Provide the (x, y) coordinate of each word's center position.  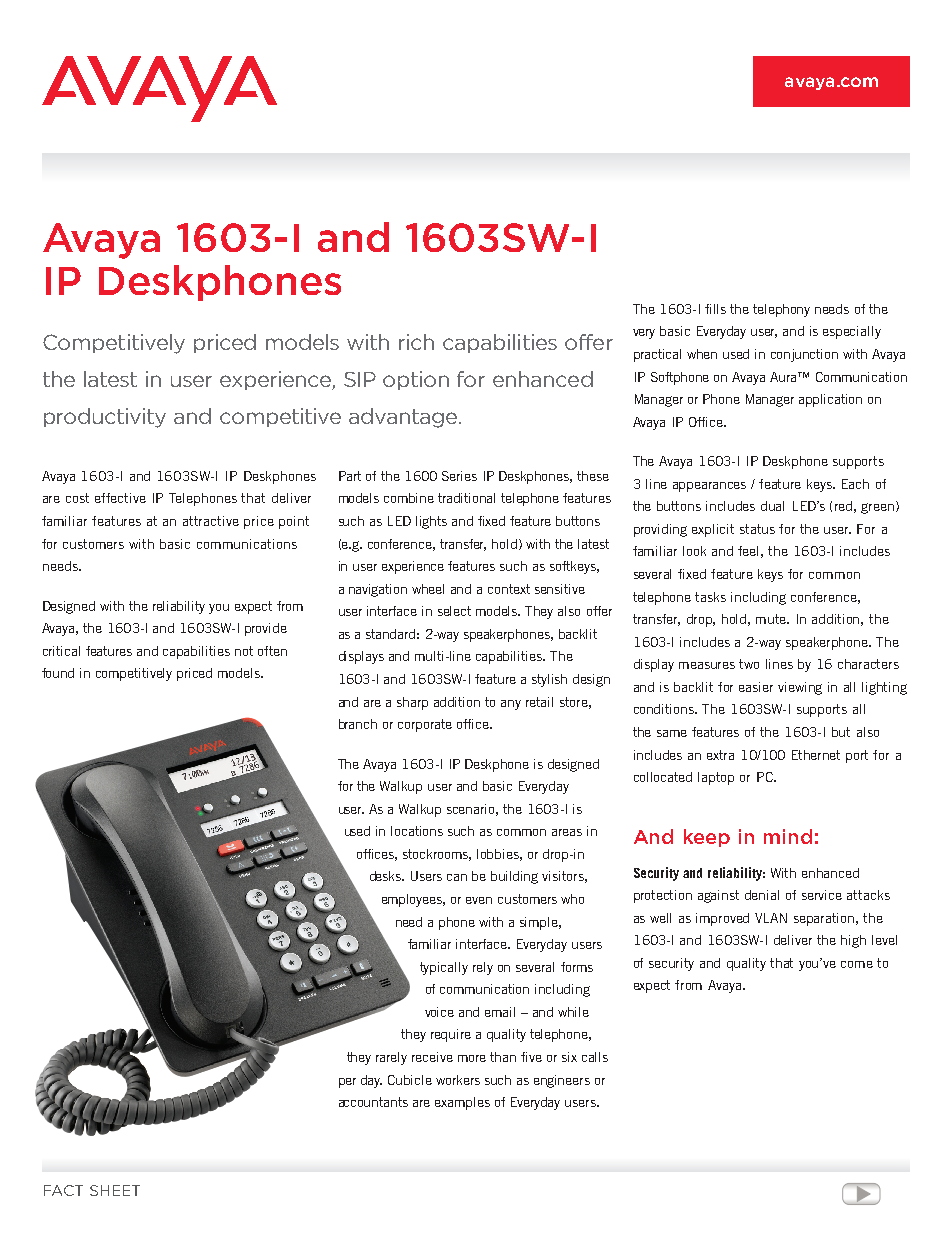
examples (462, 1103)
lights (431, 522)
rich (416, 342)
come (857, 964)
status (757, 529)
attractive (211, 521)
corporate (425, 725)
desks (387, 876)
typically (444, 968)
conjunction (804, 355)
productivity (105, 418)
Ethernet (816, 755)
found (58, 673)
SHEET (115, 1190)
